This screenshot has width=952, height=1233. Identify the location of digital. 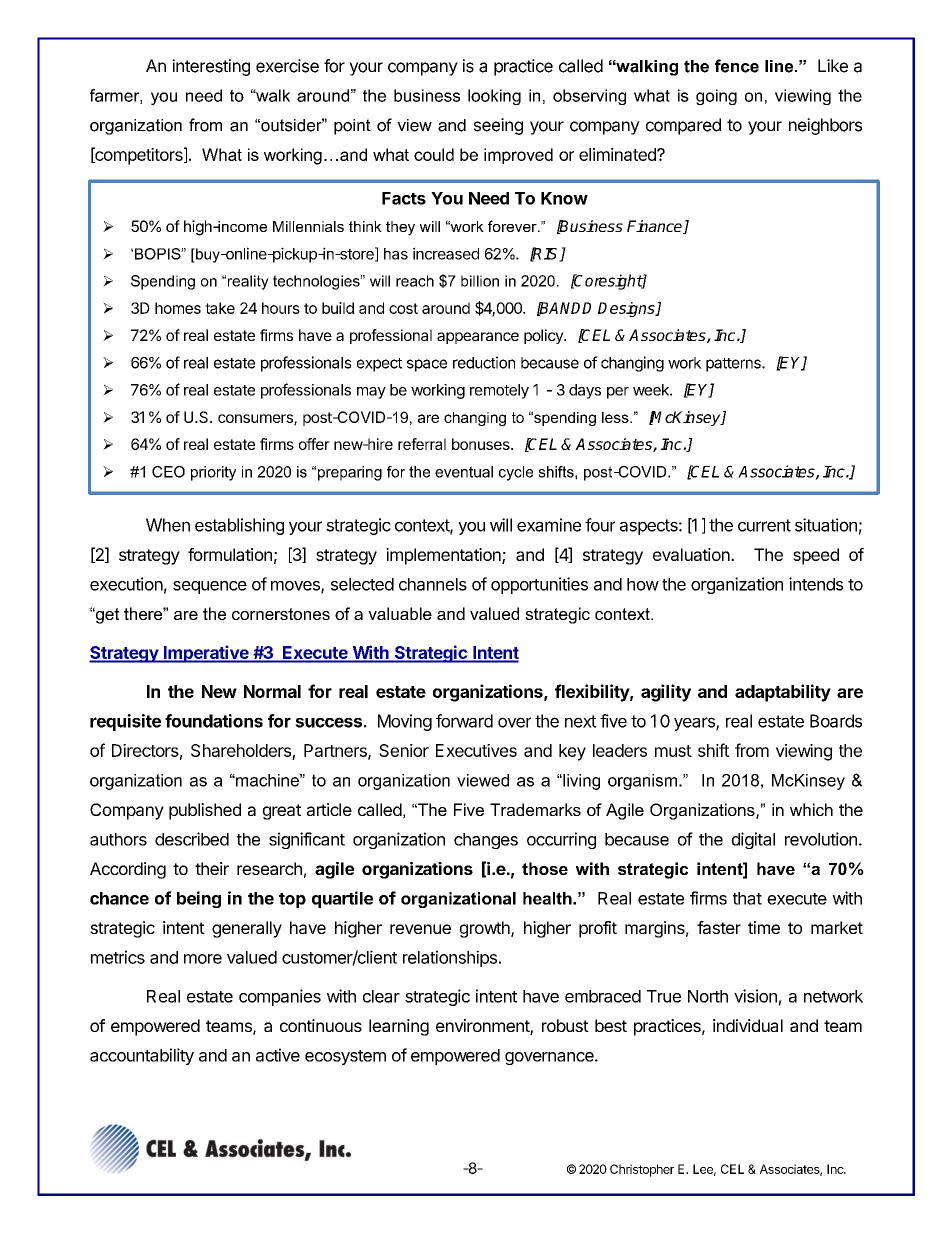
(753, 840).
